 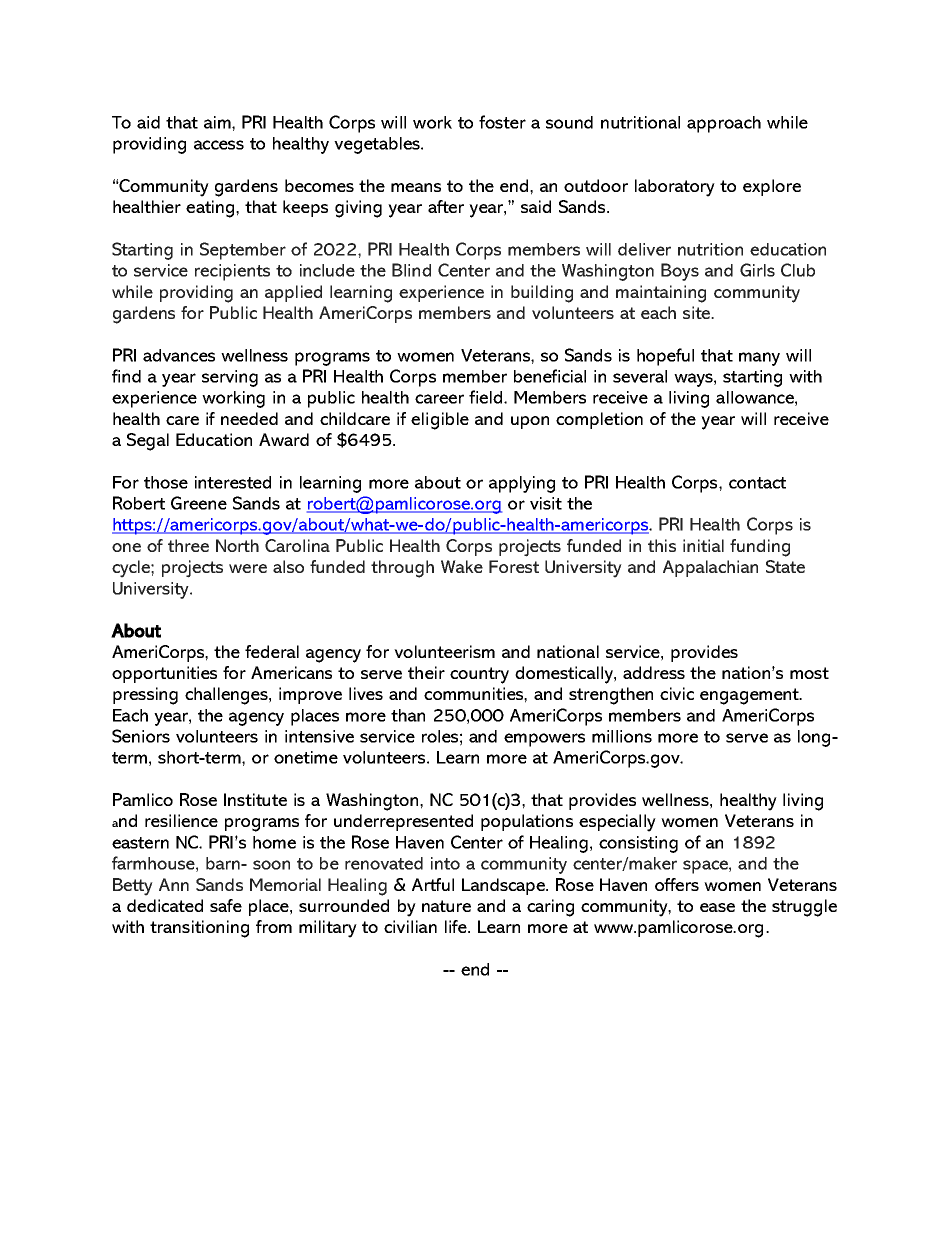 What do you see at coordinates (502, 122) in the screenshot?
I see `foster` at bounding box center [502, 122].
